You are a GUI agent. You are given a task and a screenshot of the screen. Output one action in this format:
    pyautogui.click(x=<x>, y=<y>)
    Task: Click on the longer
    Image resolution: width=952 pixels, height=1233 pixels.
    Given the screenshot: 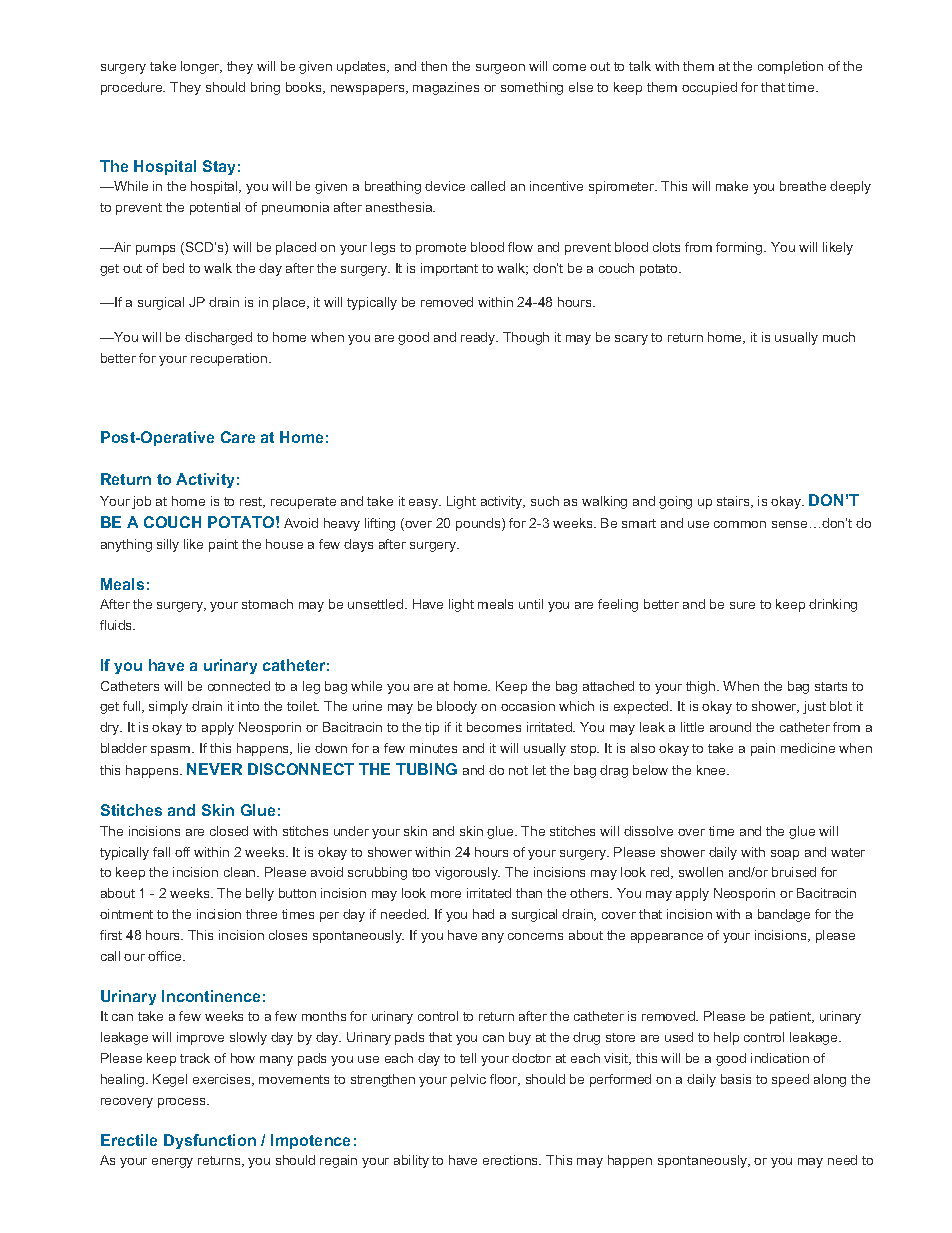 What is the action you would take?
    pyautogui.click(x=201, y=67)
